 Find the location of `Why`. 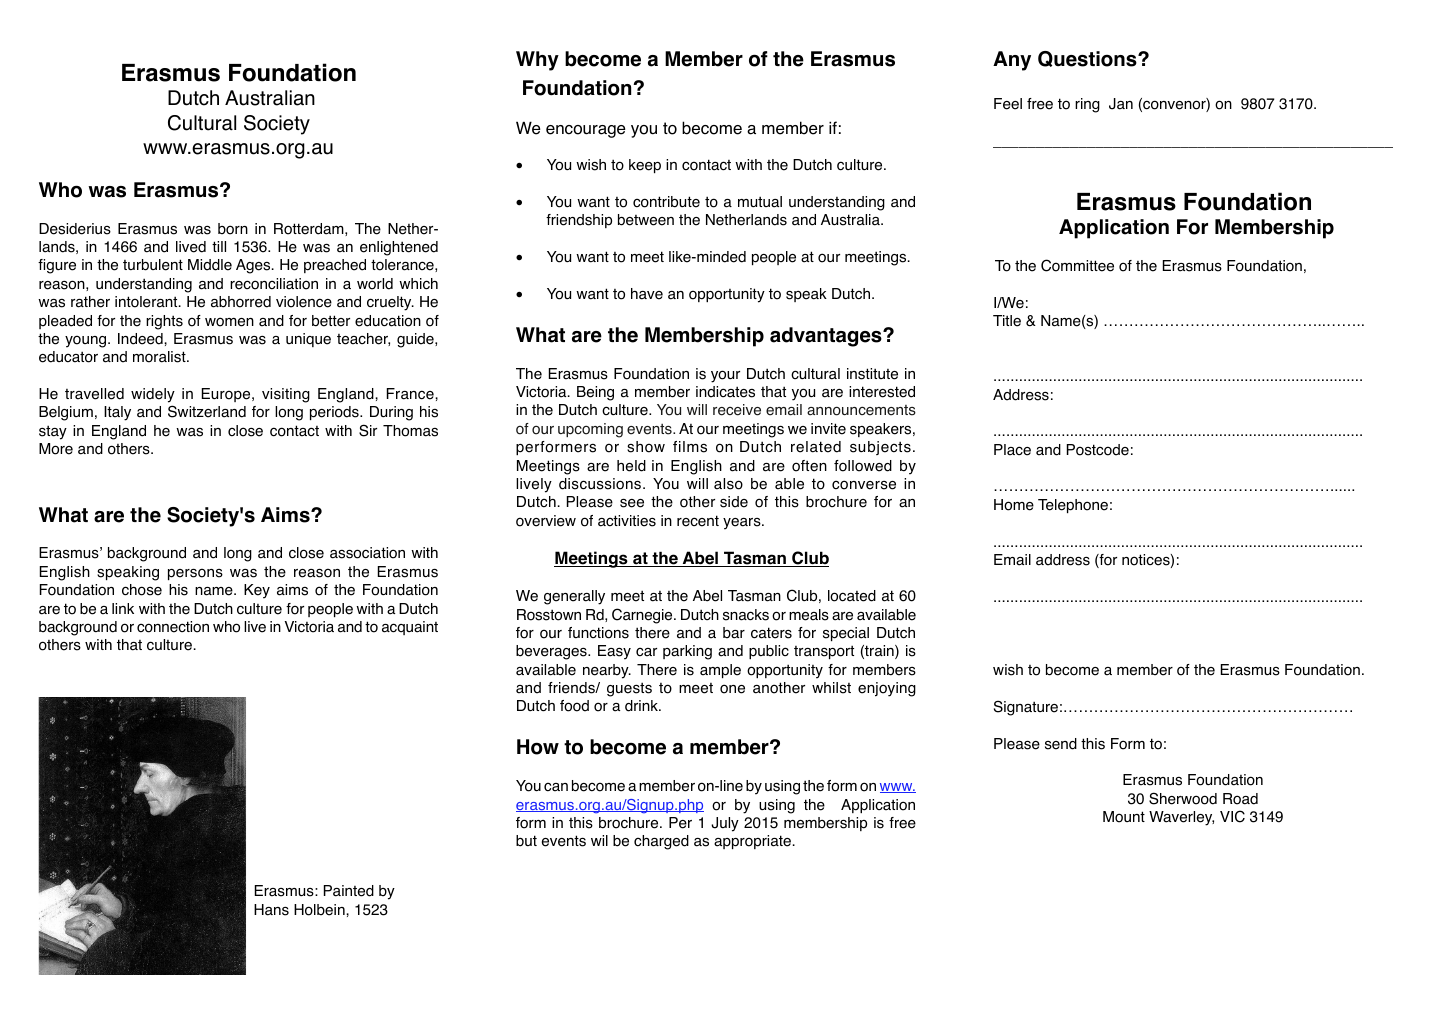

Why is located at coordinates (537, 61).
